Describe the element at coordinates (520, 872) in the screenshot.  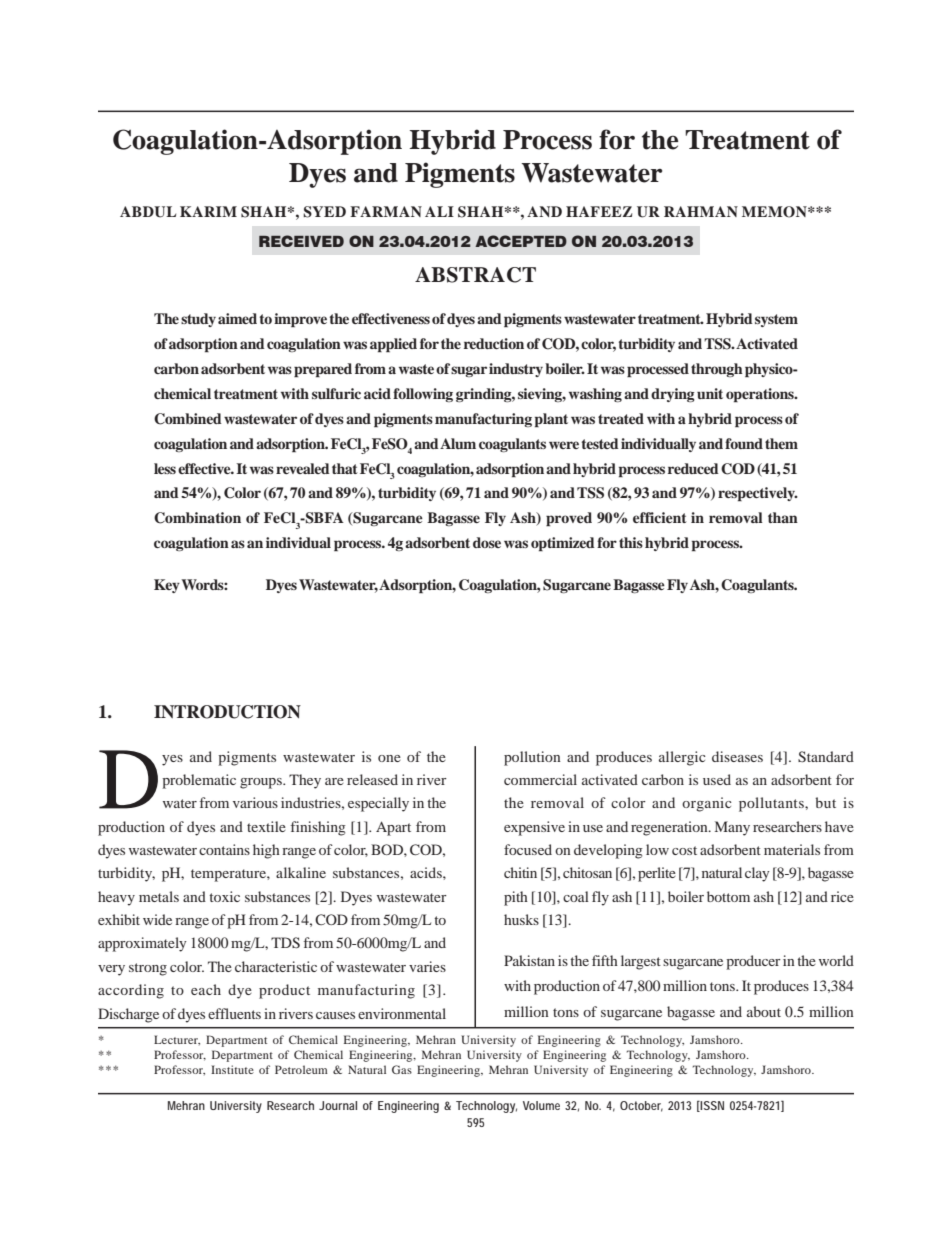
I see `chitin` at that location.
